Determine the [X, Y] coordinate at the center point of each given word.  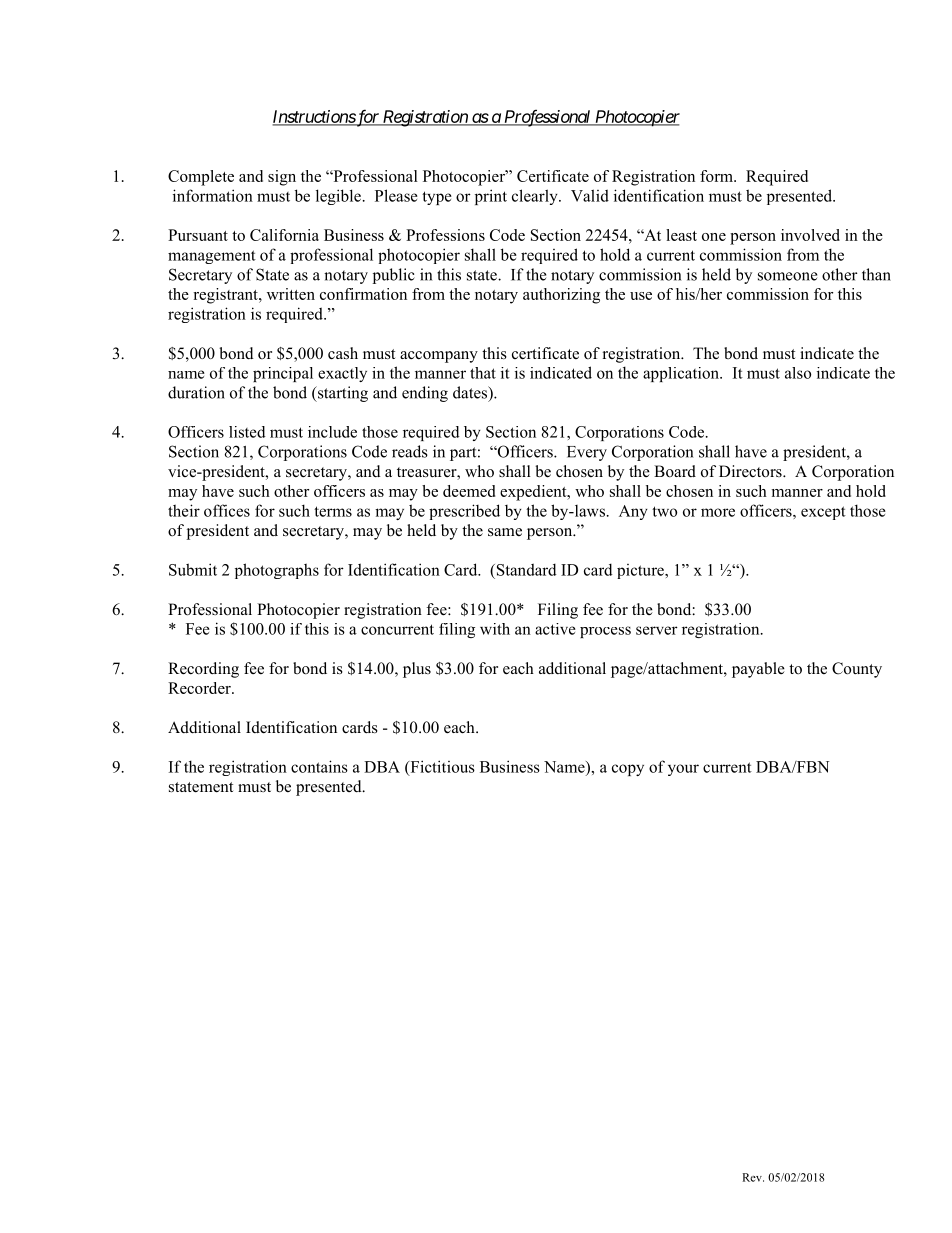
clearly [536, 197]
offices [227, 510]
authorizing [561, 296]
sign [282, 178]
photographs [277, 571]
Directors [751, 471]
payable [758, 670]
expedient [534, 493]
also [798, 373]
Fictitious [441, 767]
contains [319, 766]
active [555, 629]
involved [810, 235]
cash [343, 353]
